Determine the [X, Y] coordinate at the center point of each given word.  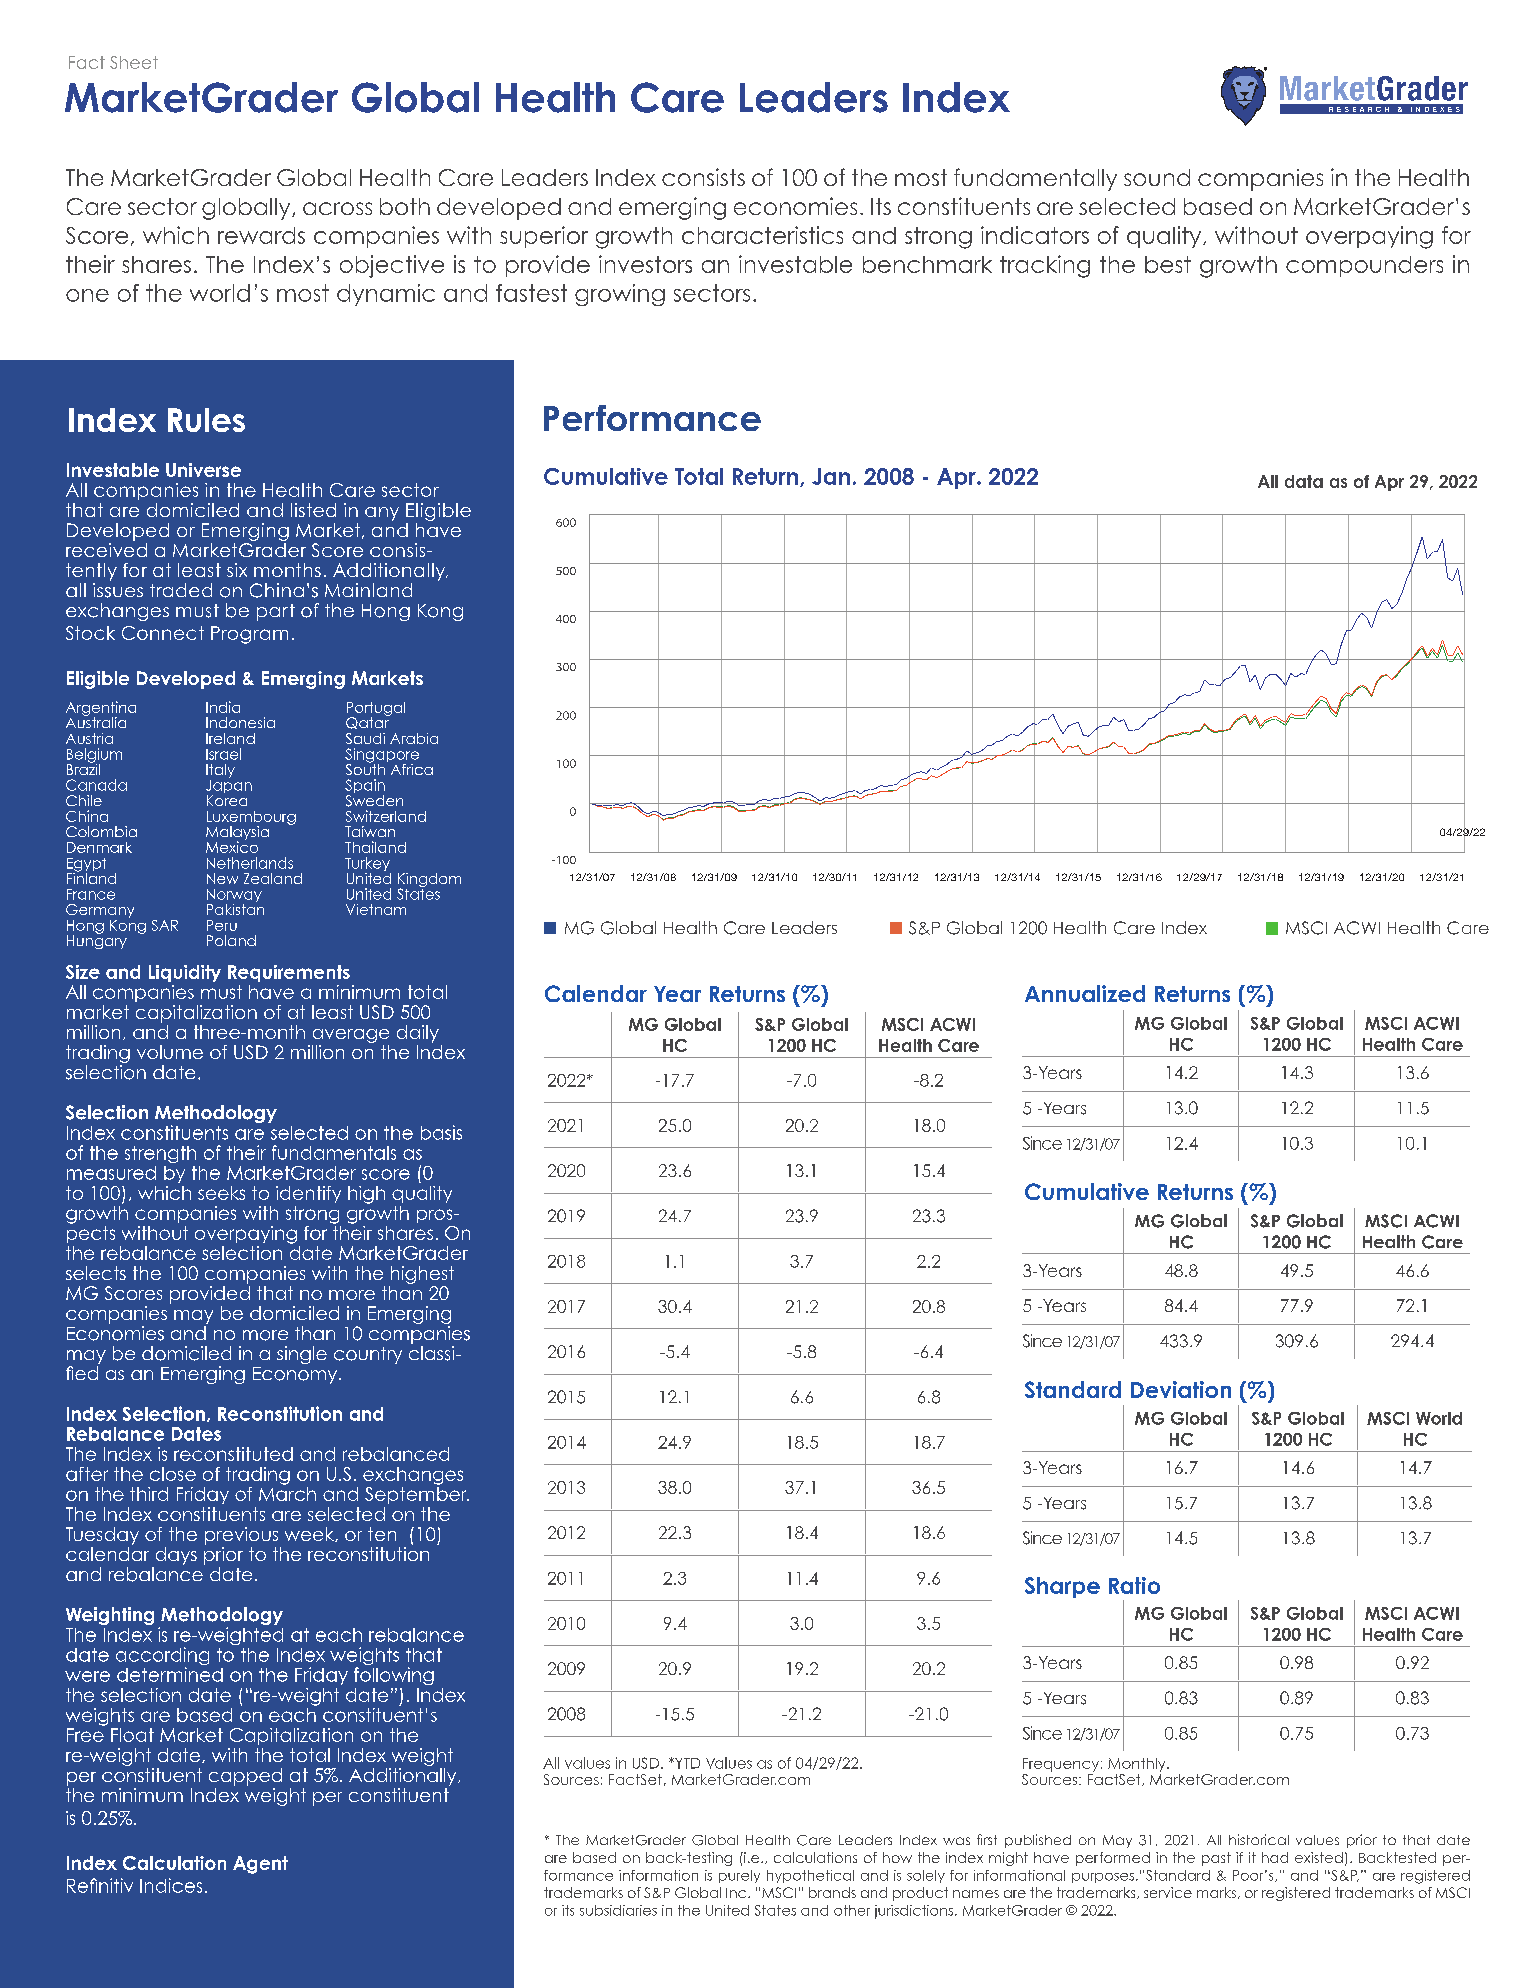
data [1304, 481]
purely [739, 1876]
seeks [221, 1193]
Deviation [1181, 1389]
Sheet [134, 62]
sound [1157, 177]
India [223, 707]
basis [441, 1132]
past [1216, 1859]
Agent [260, 1865]
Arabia [414, 738]
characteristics [762, 235]
